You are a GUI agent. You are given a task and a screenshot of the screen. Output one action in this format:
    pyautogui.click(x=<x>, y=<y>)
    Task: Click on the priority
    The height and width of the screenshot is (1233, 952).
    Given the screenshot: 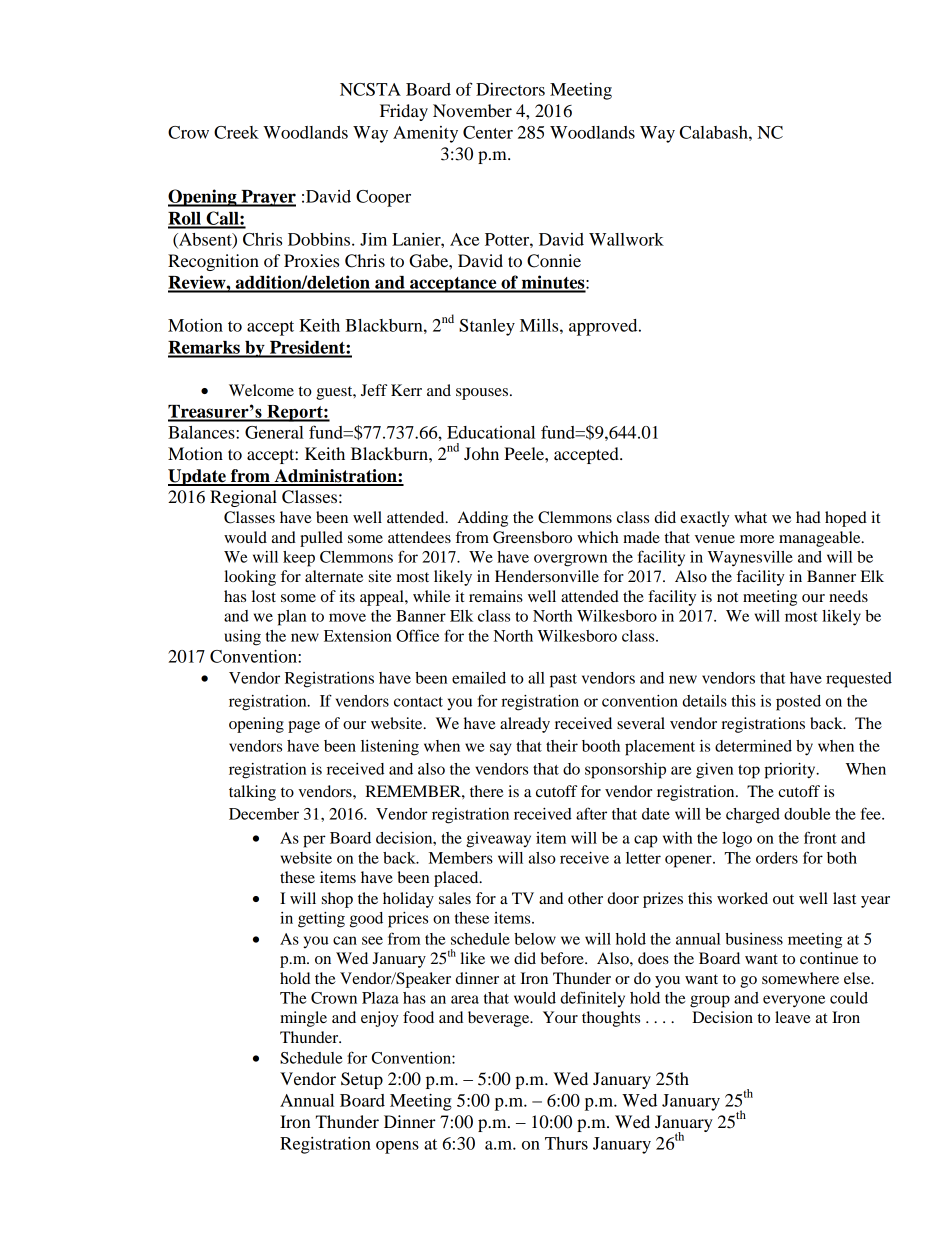 What is the action you would take?
    pyautogui.click(x=791, y=771)
